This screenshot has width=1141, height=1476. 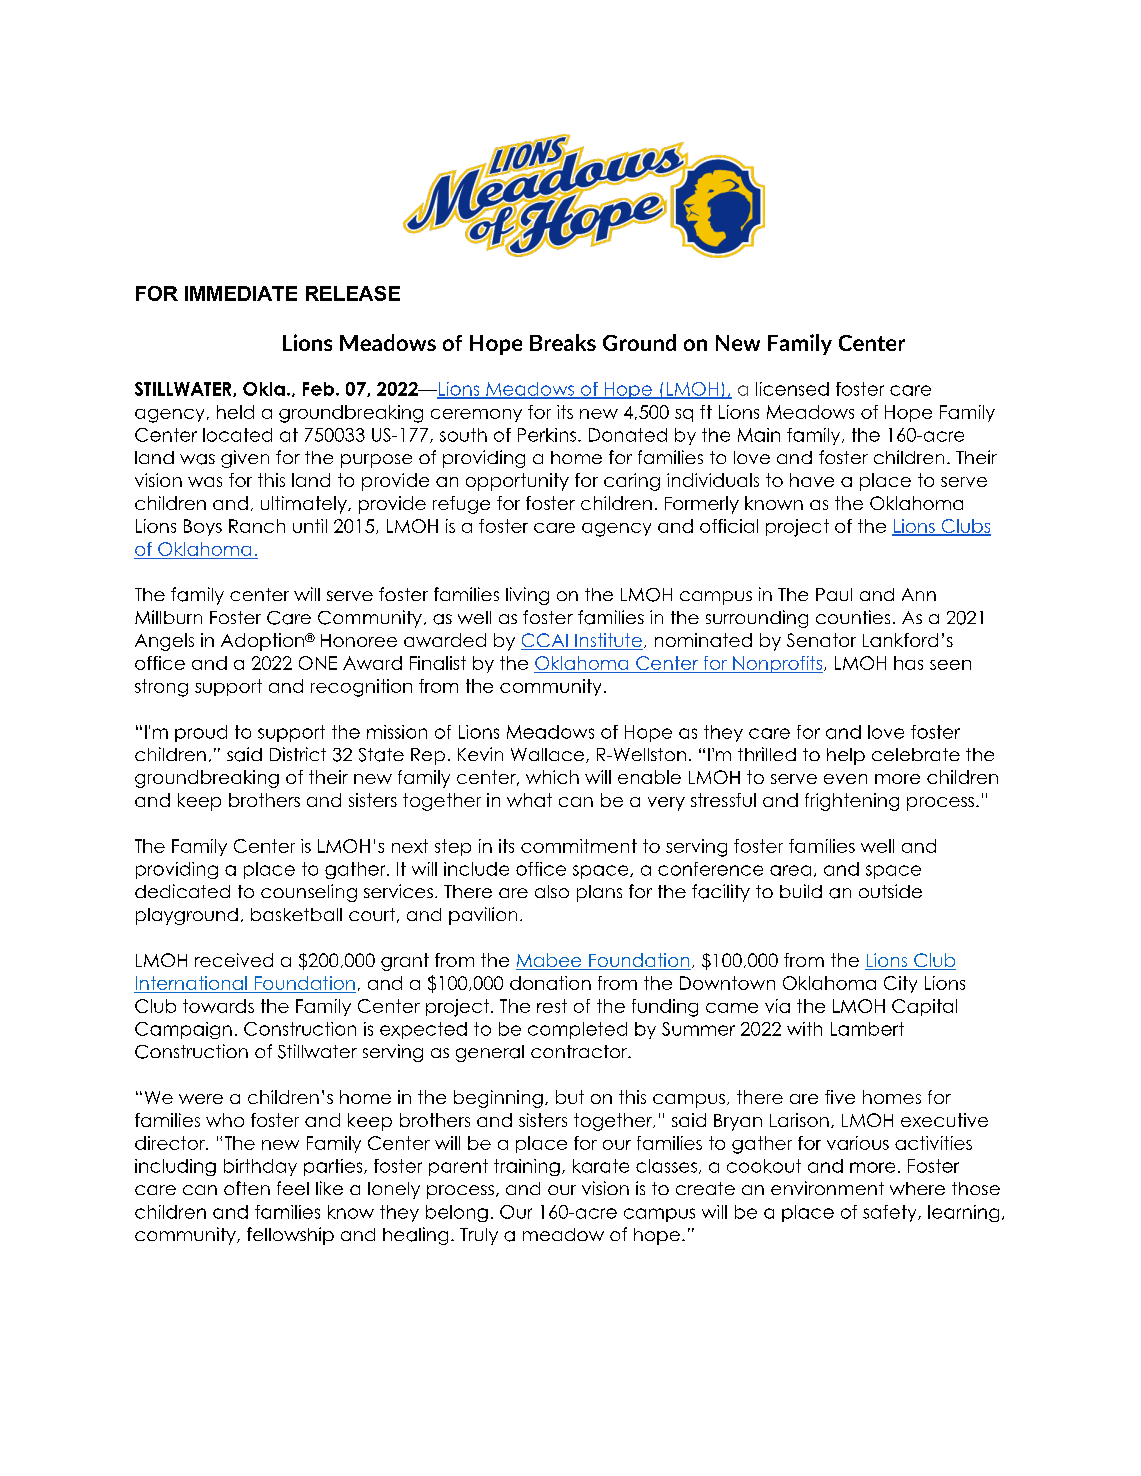 I want to click on often, so click(x=247, y=1188).
